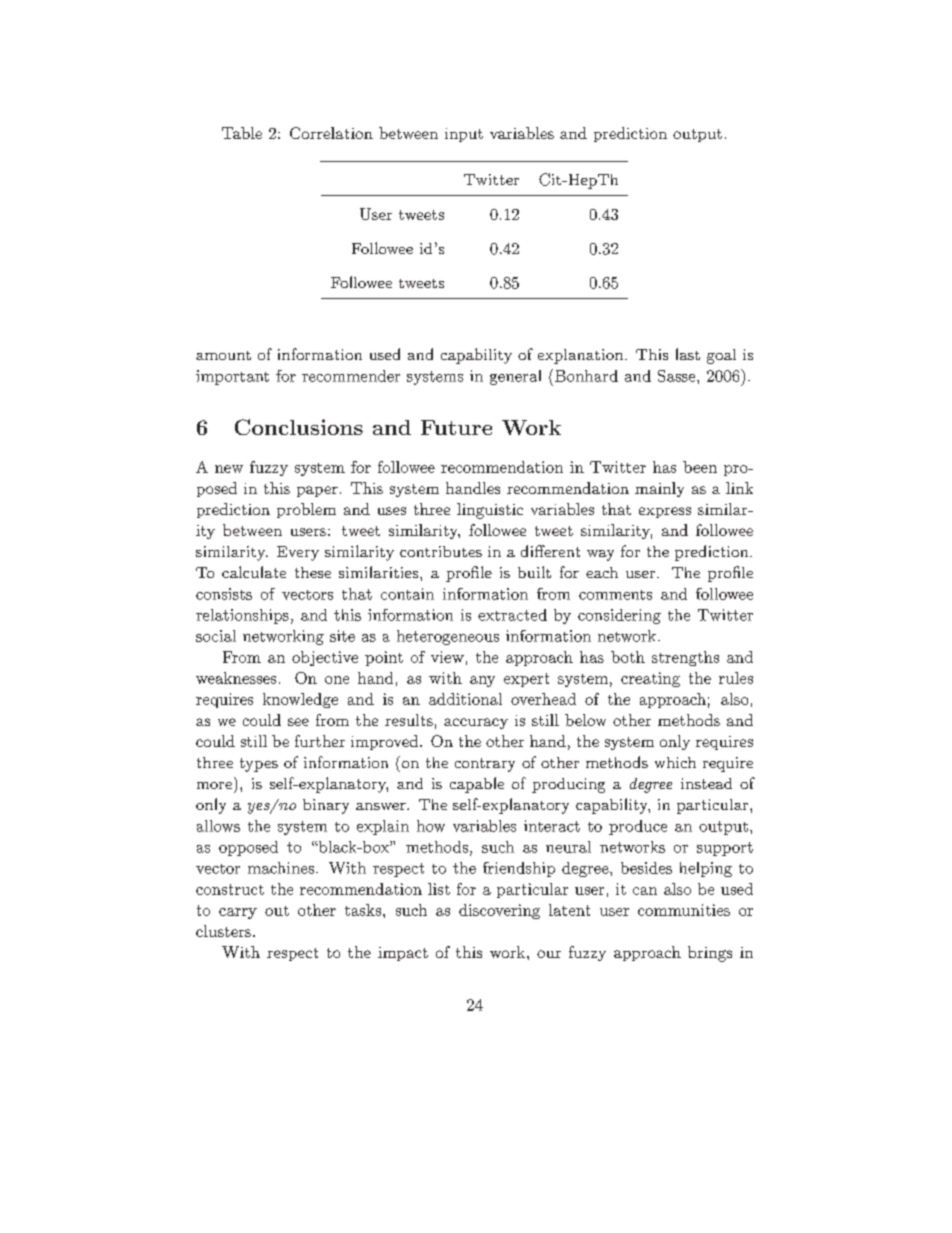  What do you see at coordinates (515, 377) in the screenshot?
I see `general` at bounding box center [515, 377].
